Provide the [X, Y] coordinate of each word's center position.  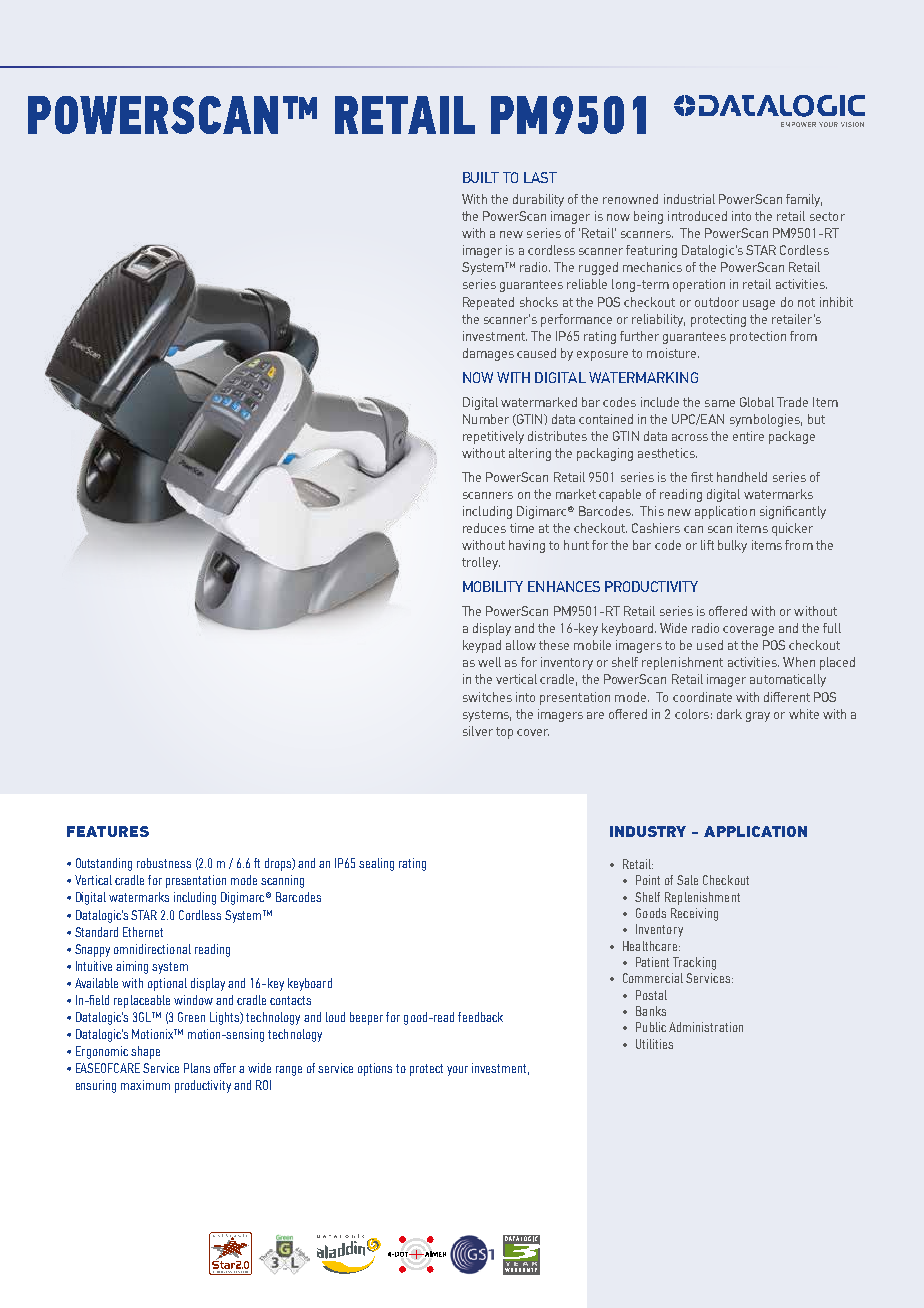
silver [478, 731]
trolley [481, 563]
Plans [197, 1068]
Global [757, 402]
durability [538, 200]
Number [486, 419]
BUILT [481, 177]
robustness [164, 863]
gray [758, 717]
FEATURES [108, 831]
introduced [697, 216]
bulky [732, 546]
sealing [376, 864]
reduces [484, 528]
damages [488, 354]
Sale [687, 880]
